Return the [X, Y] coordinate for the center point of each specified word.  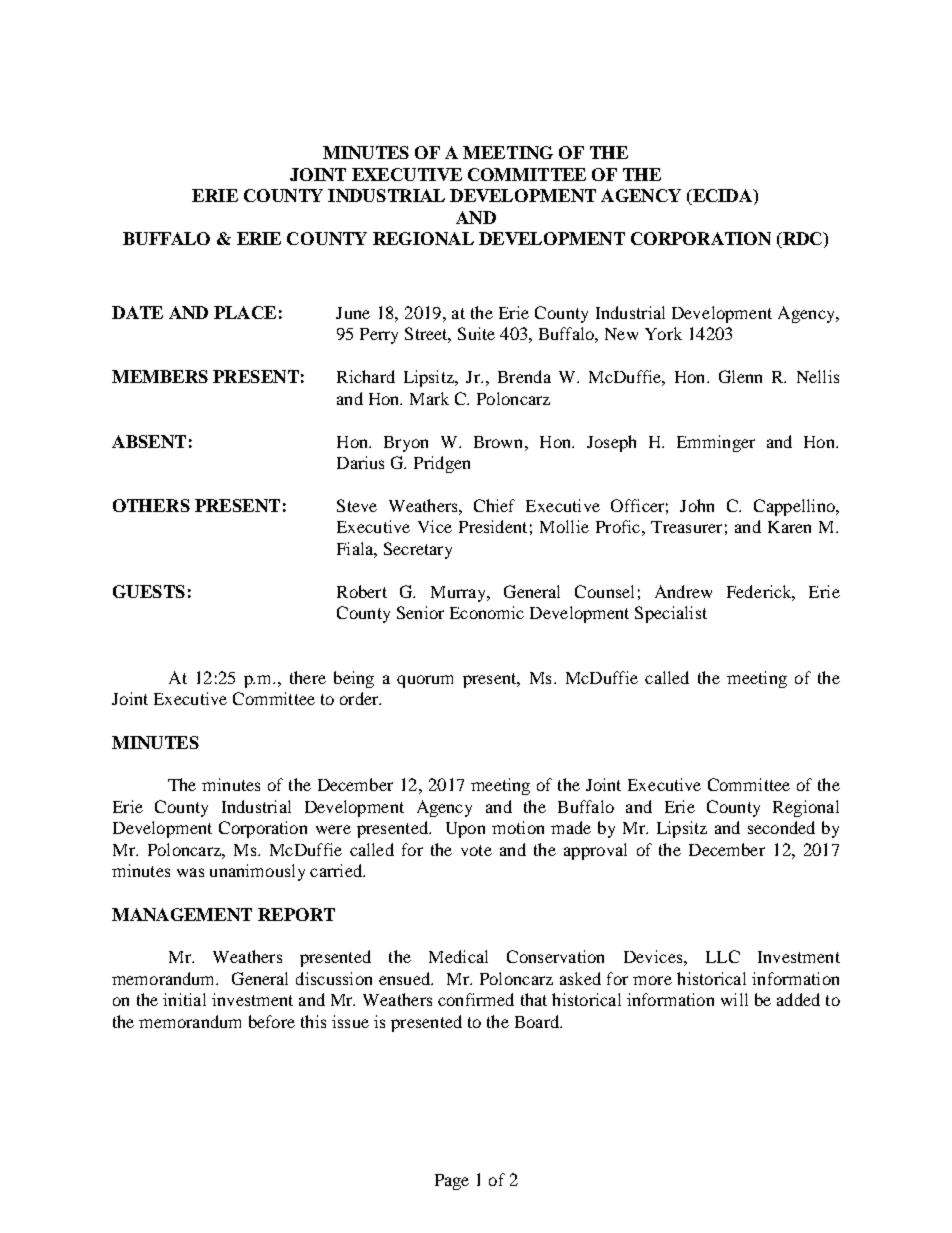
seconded [781, 827]
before [272, 1021]
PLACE [245, 312]
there [308, 677]
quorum [425, 681]
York [663, 333]
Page [452, 1182]
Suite [476, 333]
